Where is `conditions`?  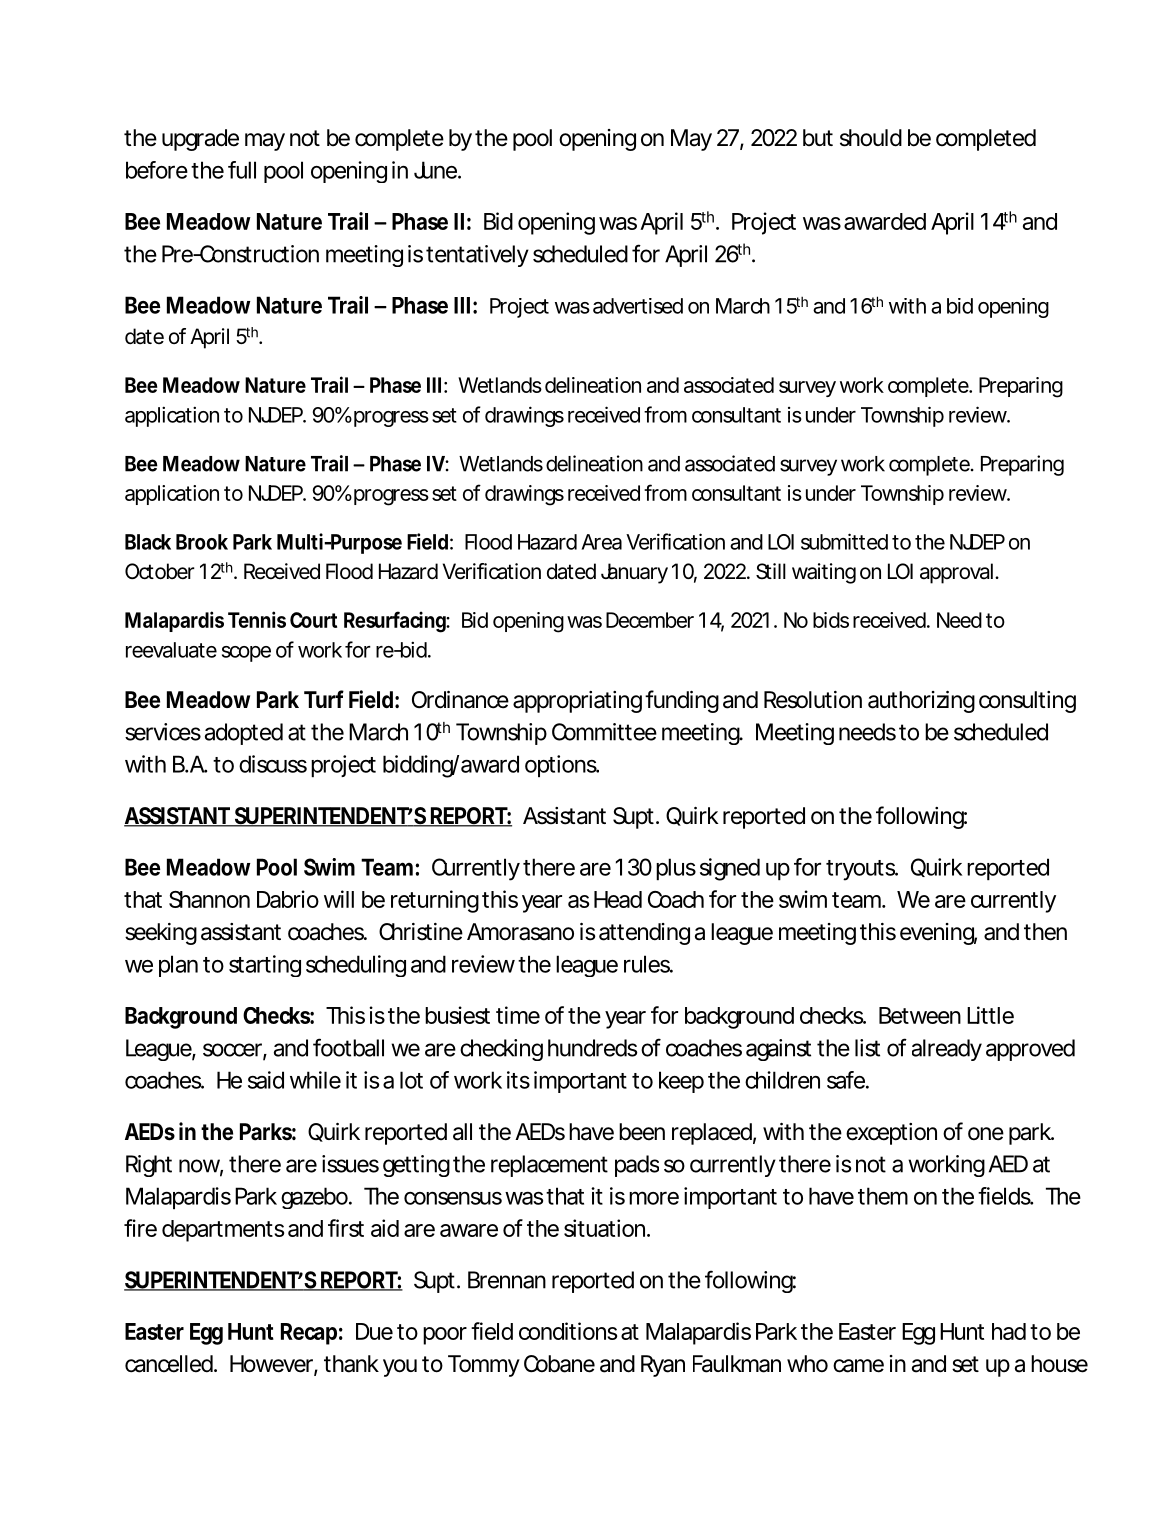 conditions is located at coordinates (568, 1331).
